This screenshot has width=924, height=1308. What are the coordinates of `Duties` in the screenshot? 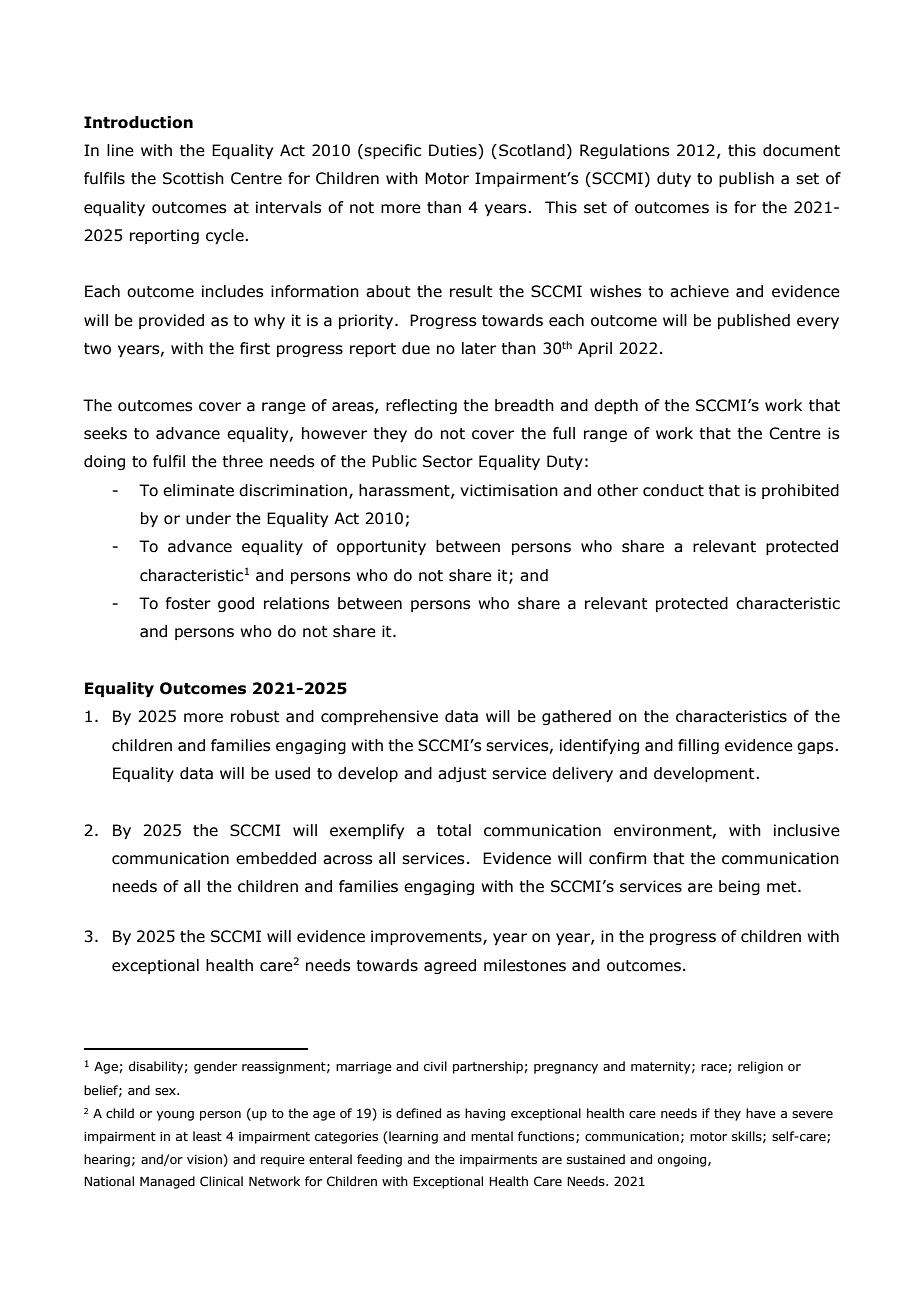 It's located at (454, 151).
